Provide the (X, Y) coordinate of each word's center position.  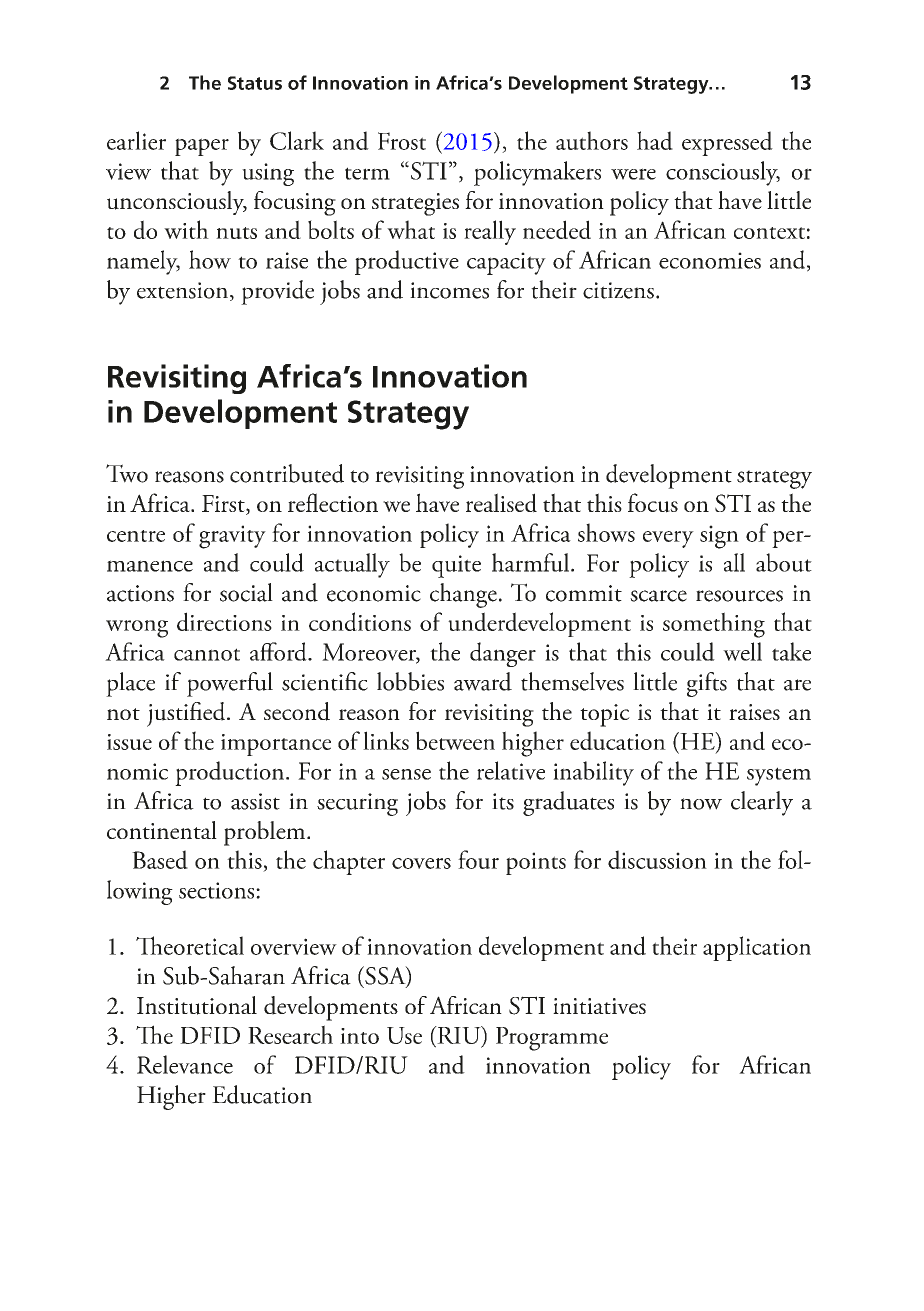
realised (501, 503)
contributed (287, 473)
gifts (707, 684)
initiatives (599, 1006)
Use (404, 1035)
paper (202, 147)
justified (187, 714)
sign (719, 537)
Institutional (197, 1005)
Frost (402, 141)
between (455, 740)
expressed (727, 143)
